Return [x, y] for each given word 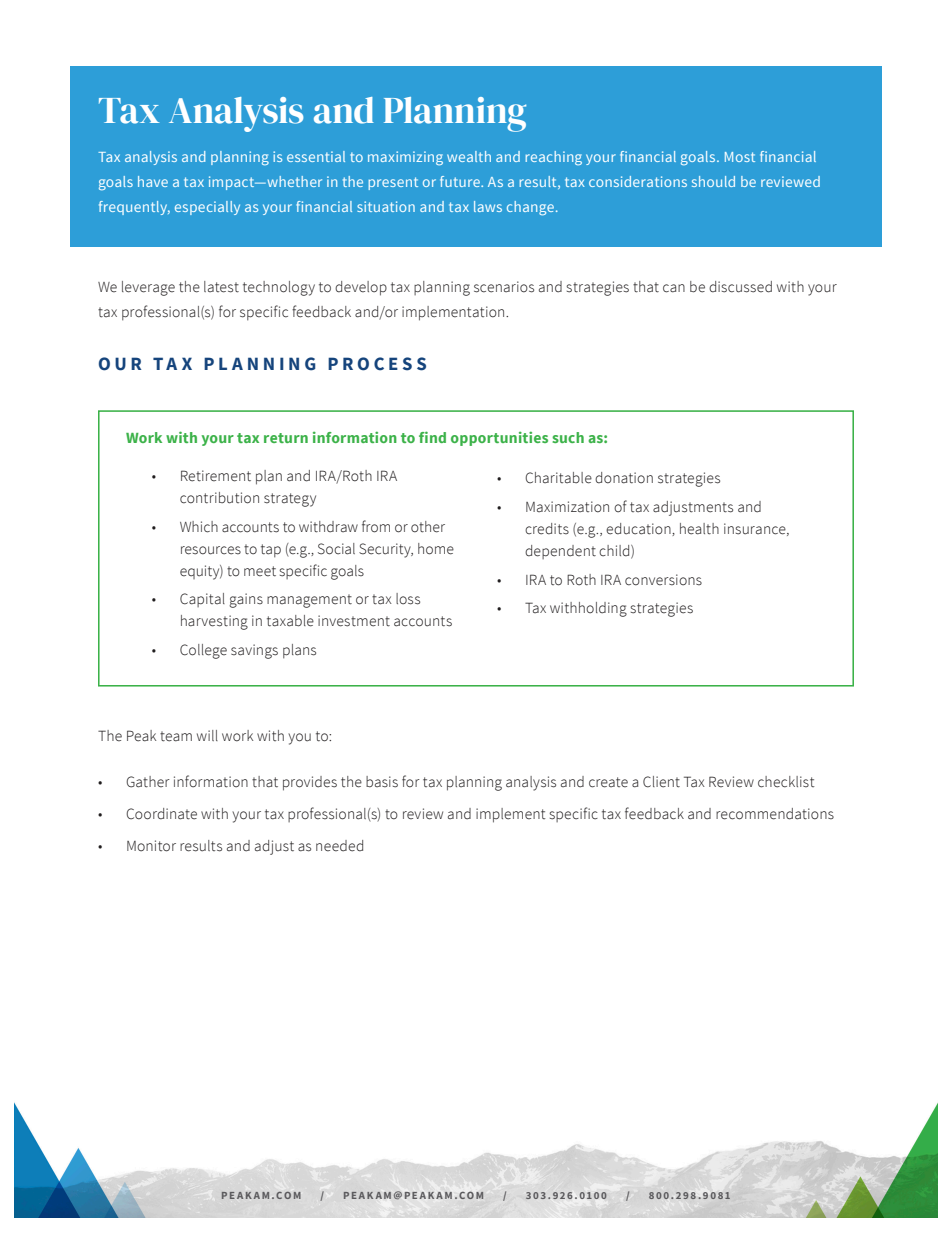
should [713, 181]
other [428, 527]
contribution [219, 498]
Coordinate [161, 814]
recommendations [775, 814]
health [699, 529]
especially [207, 208]
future [461, 181]
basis [382, 782]
